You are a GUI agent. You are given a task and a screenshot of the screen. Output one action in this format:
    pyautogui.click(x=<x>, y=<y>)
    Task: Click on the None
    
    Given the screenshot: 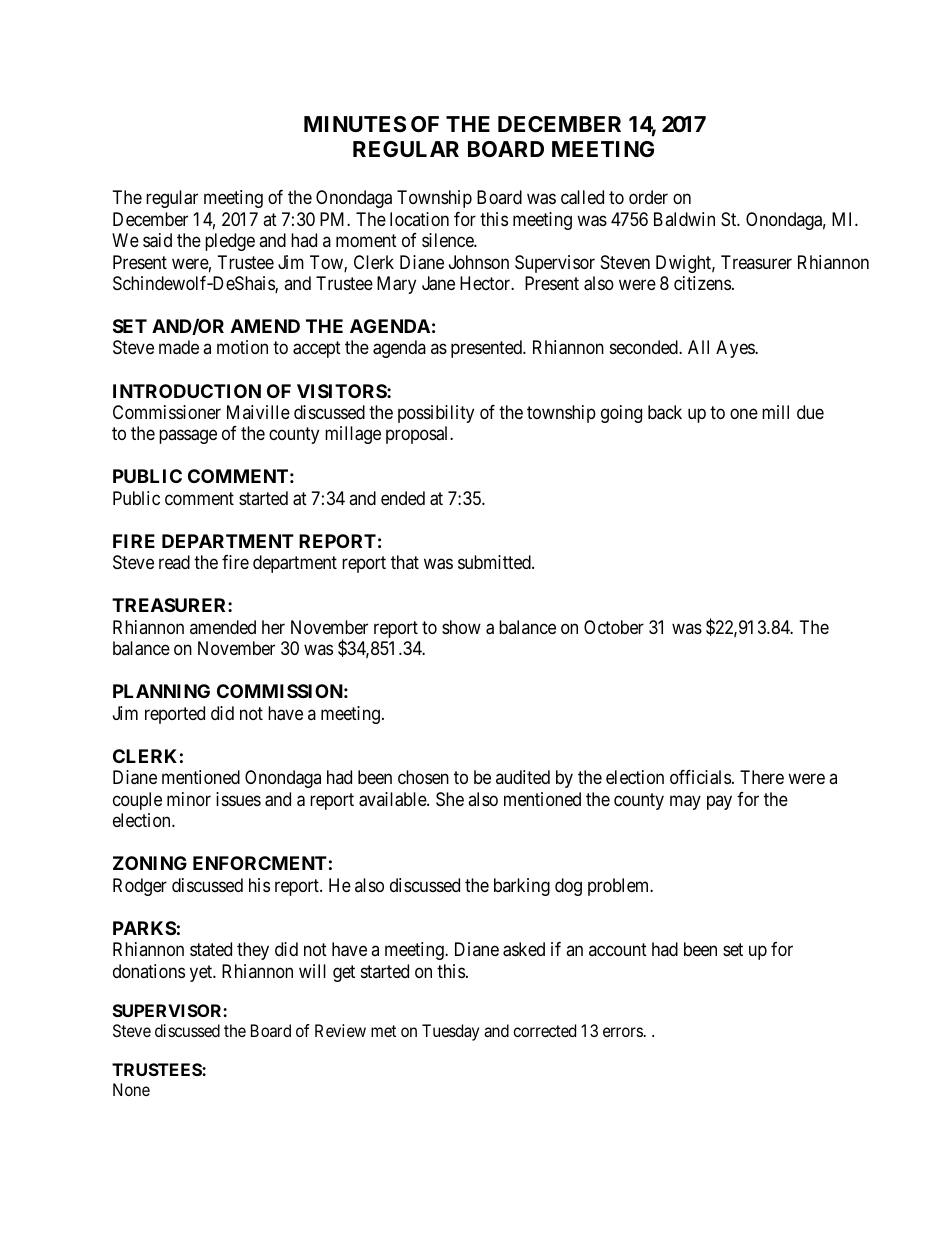 What is the action you would take?
    pyautogui.click(x=131, y=1089)
